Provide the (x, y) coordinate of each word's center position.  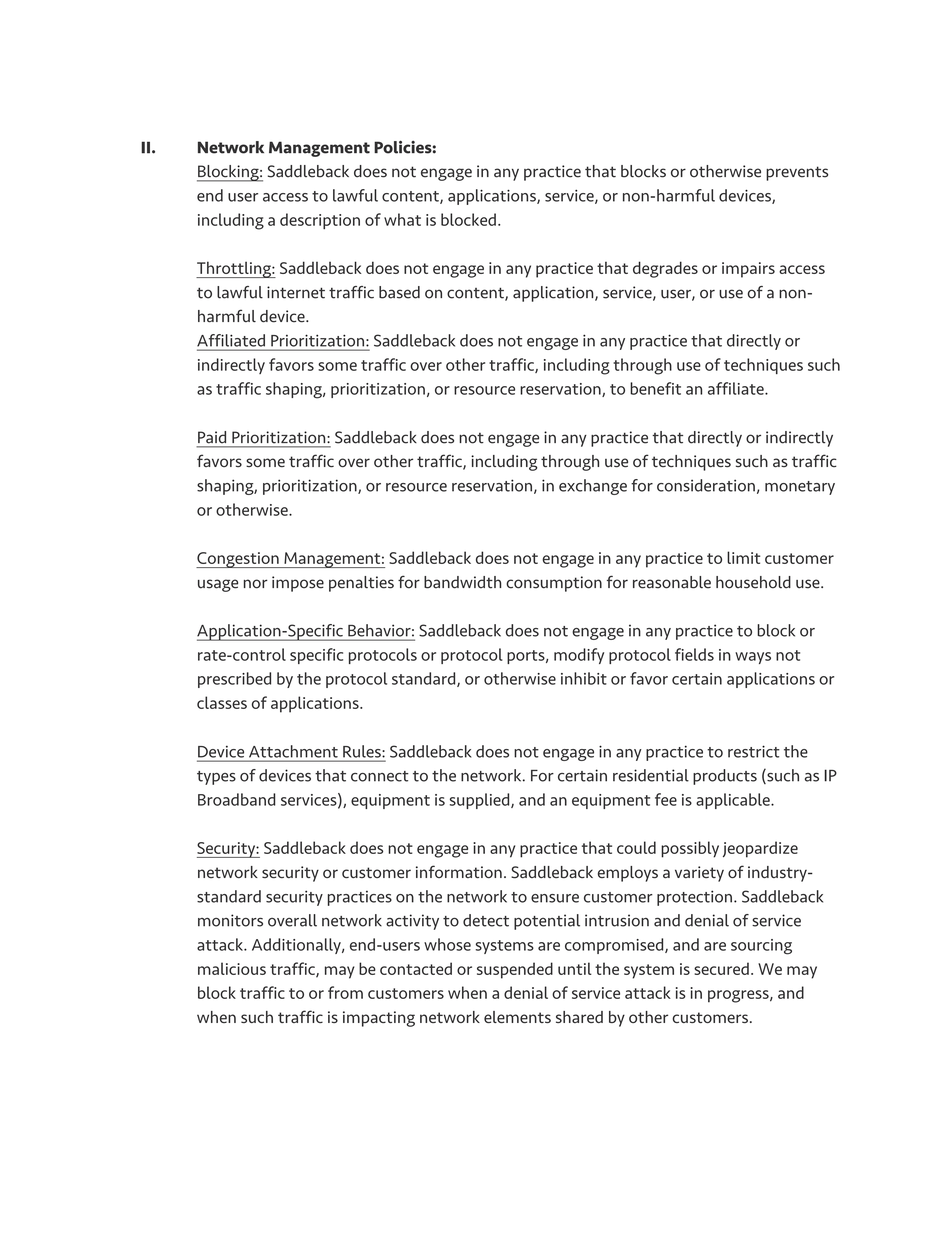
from (345, 992)
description (320, 221)
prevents (797, 173)
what (402, 219)
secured (721, 968)
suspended (515, 970)
